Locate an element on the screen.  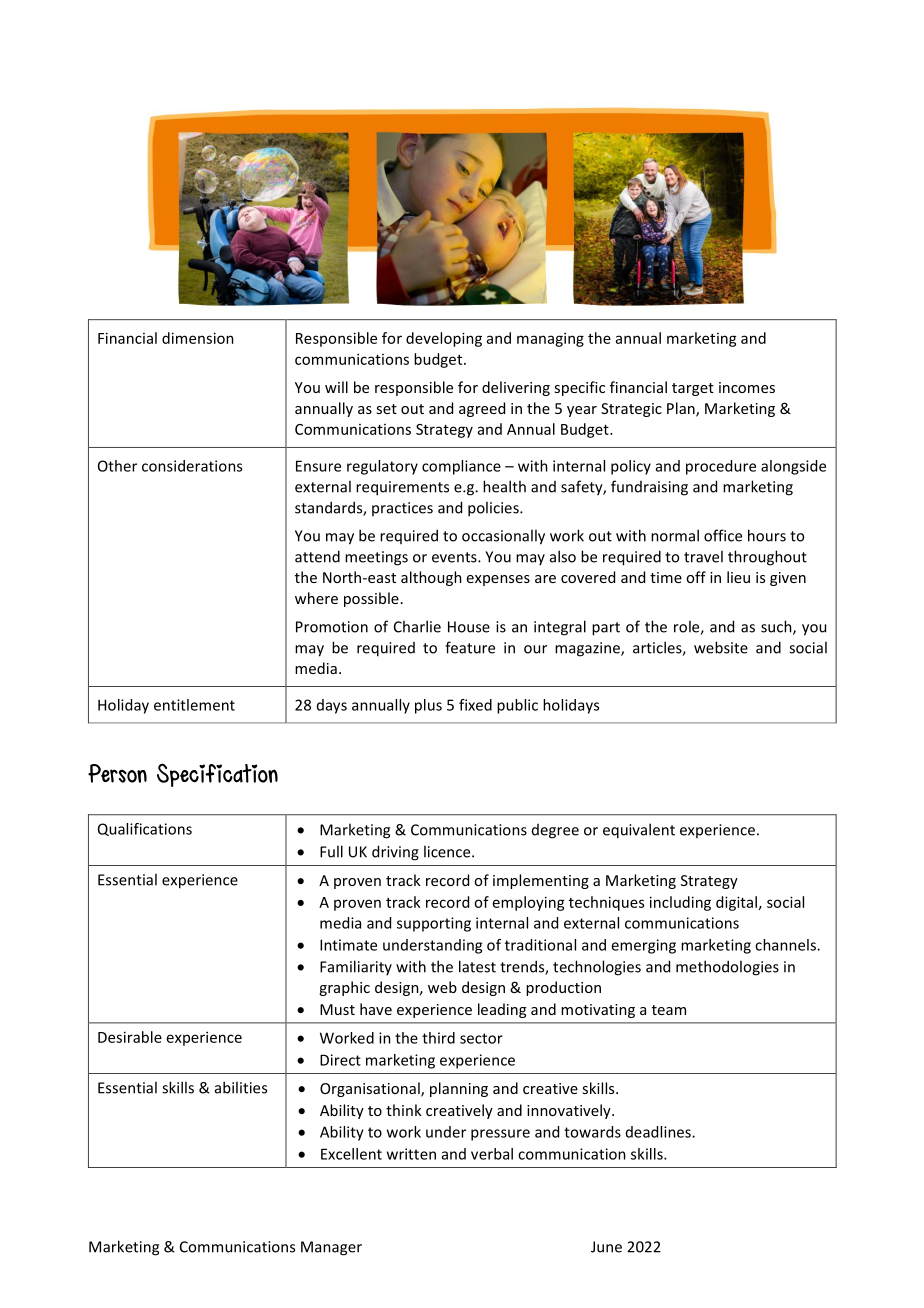
verbal is located at coordinates (492, 1154).
